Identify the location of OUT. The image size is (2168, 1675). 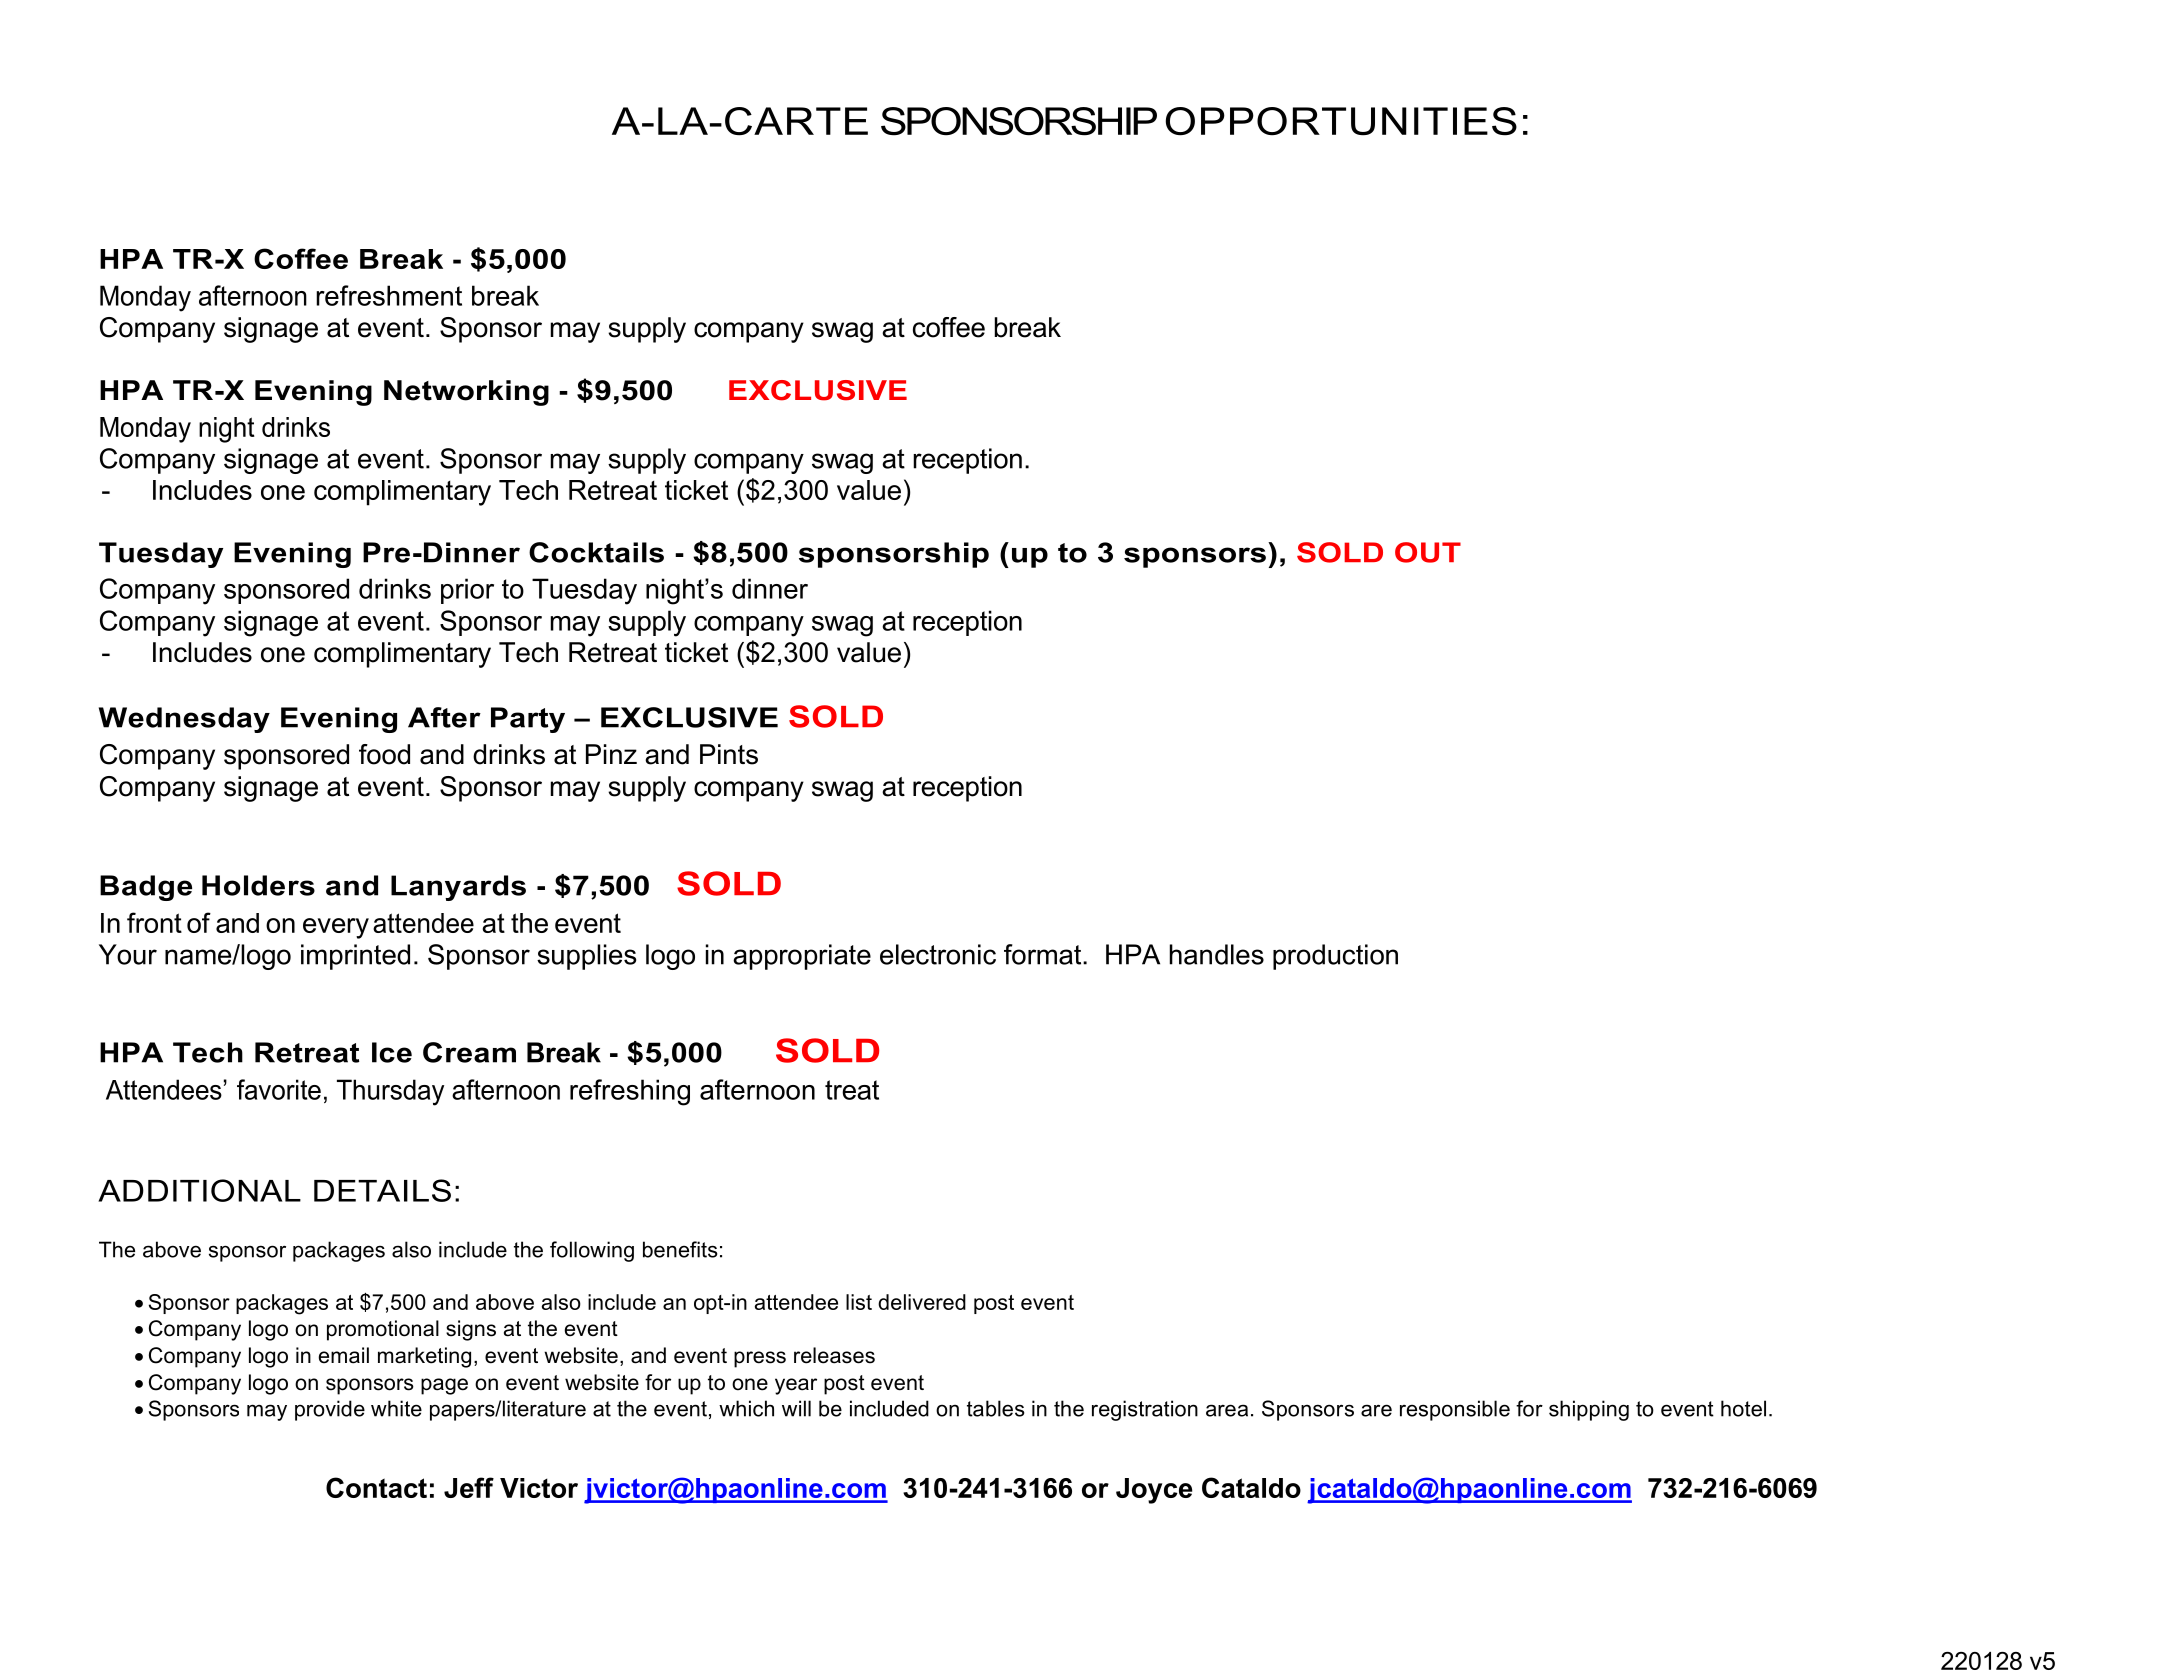
(1428, 552).
